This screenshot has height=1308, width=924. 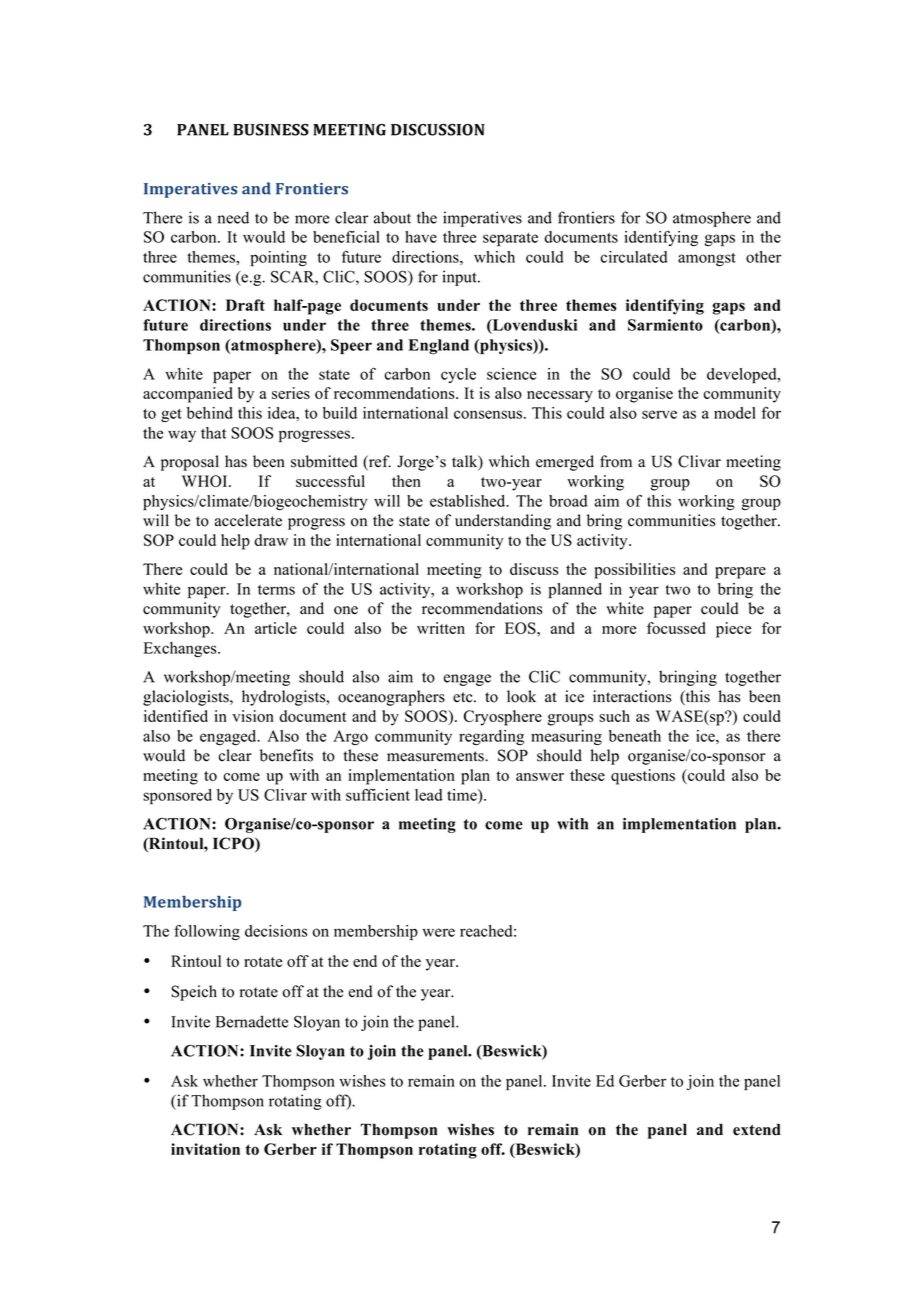 I want to click on pointing, so click(x=278, y=258).
